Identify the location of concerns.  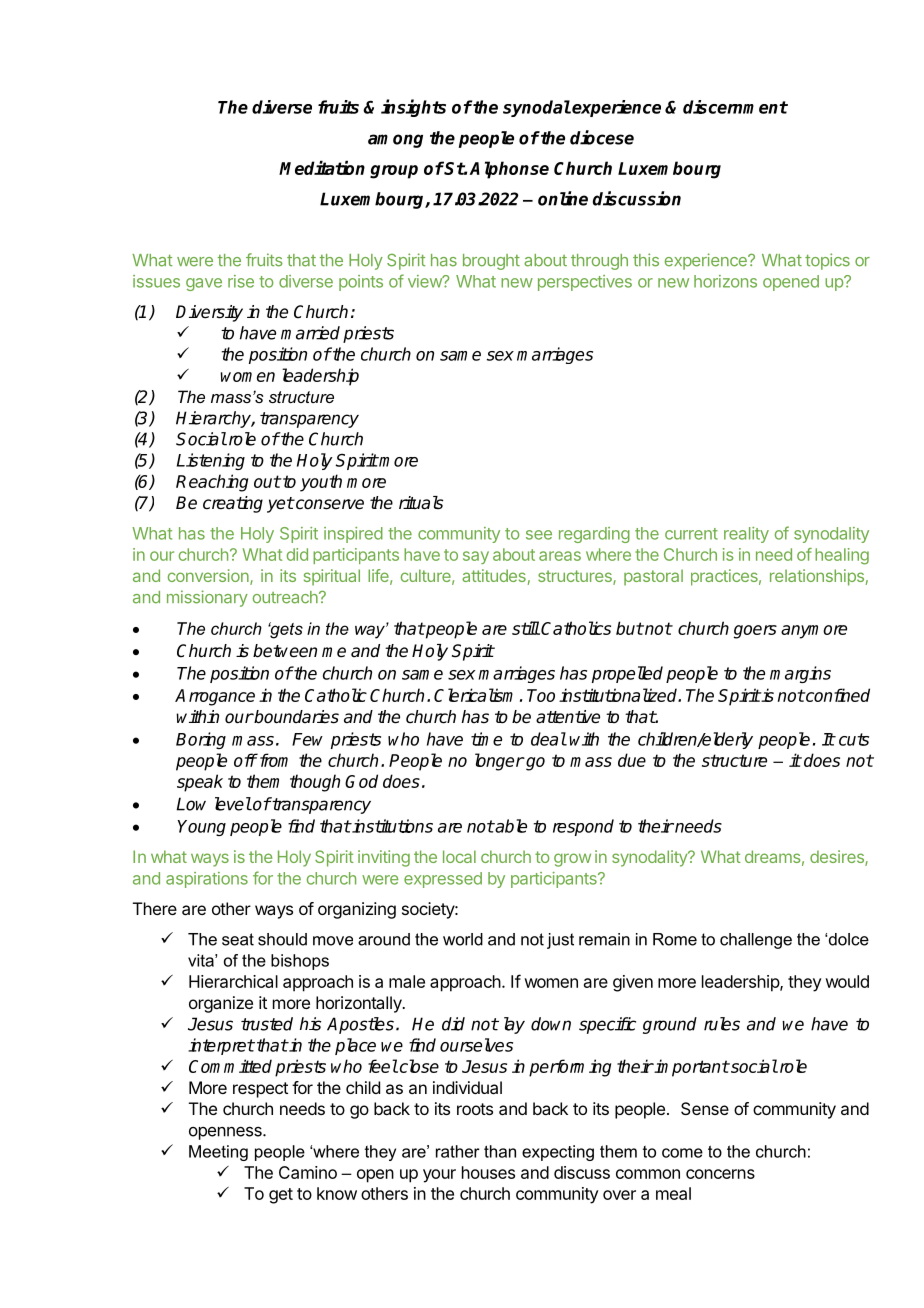
(720, 1174).
